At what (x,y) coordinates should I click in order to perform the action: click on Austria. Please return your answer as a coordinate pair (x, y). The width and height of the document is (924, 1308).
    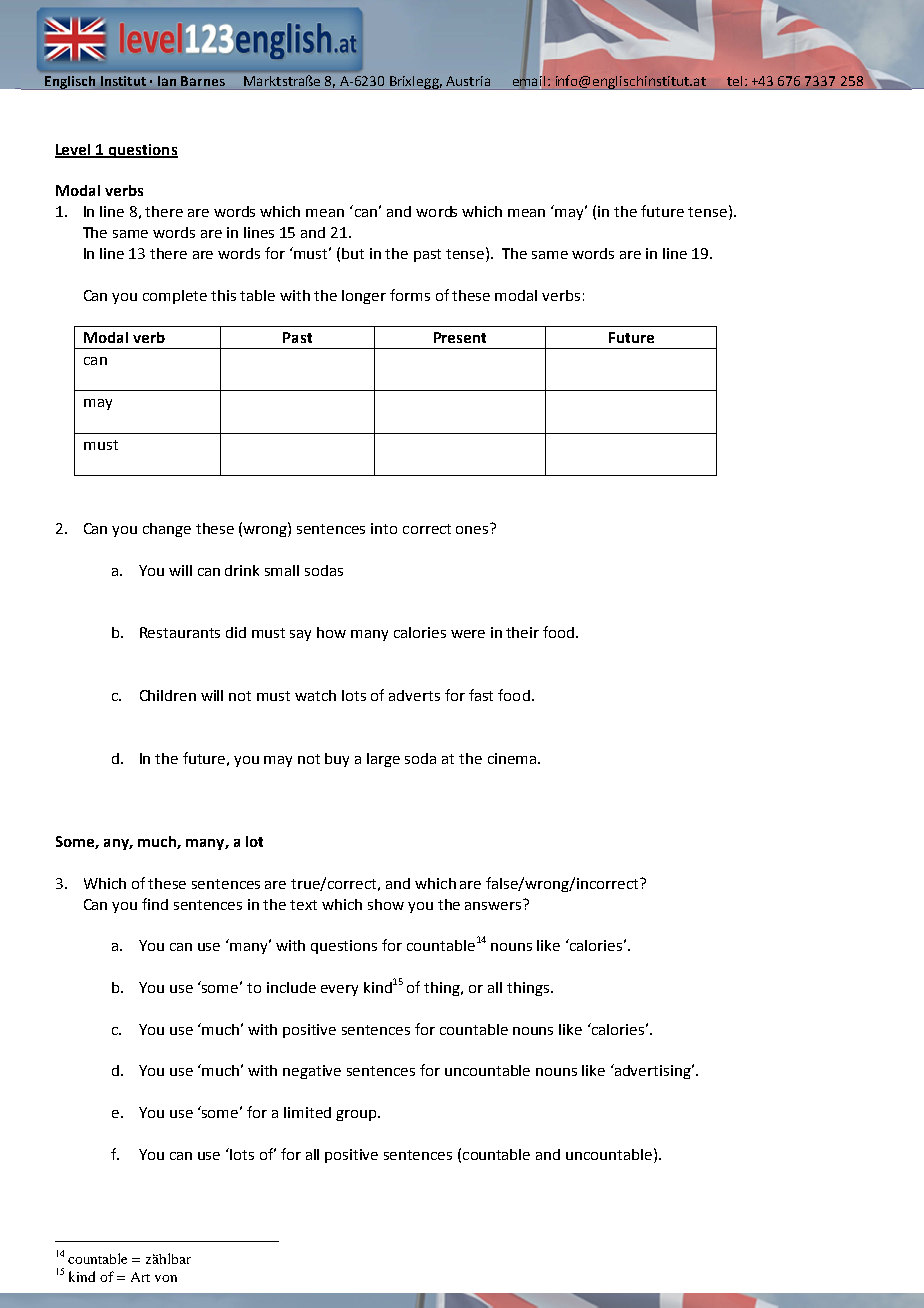
    Looking at the image, I should click on (468, 81).
